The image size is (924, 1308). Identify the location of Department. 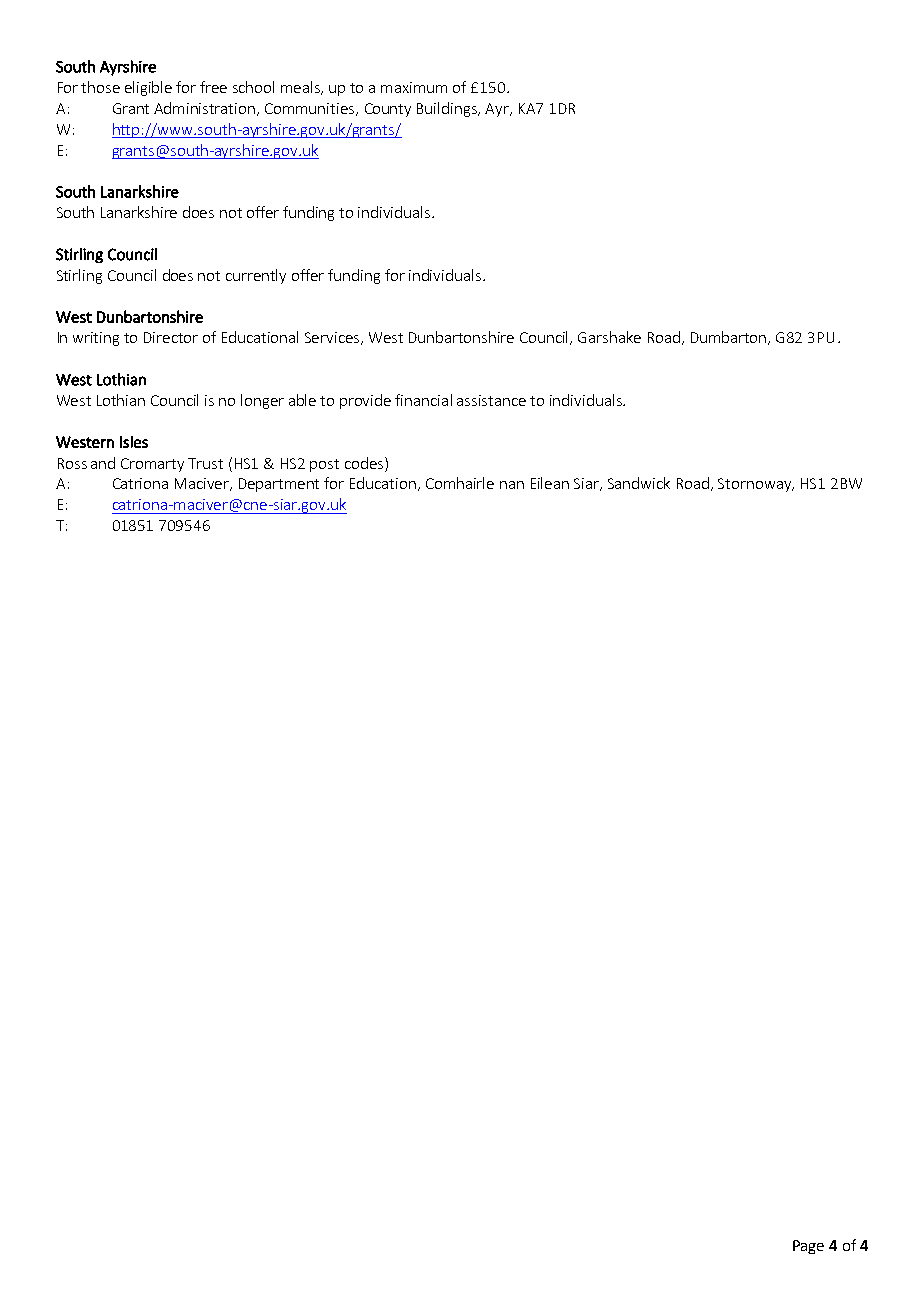
(279, 485).
